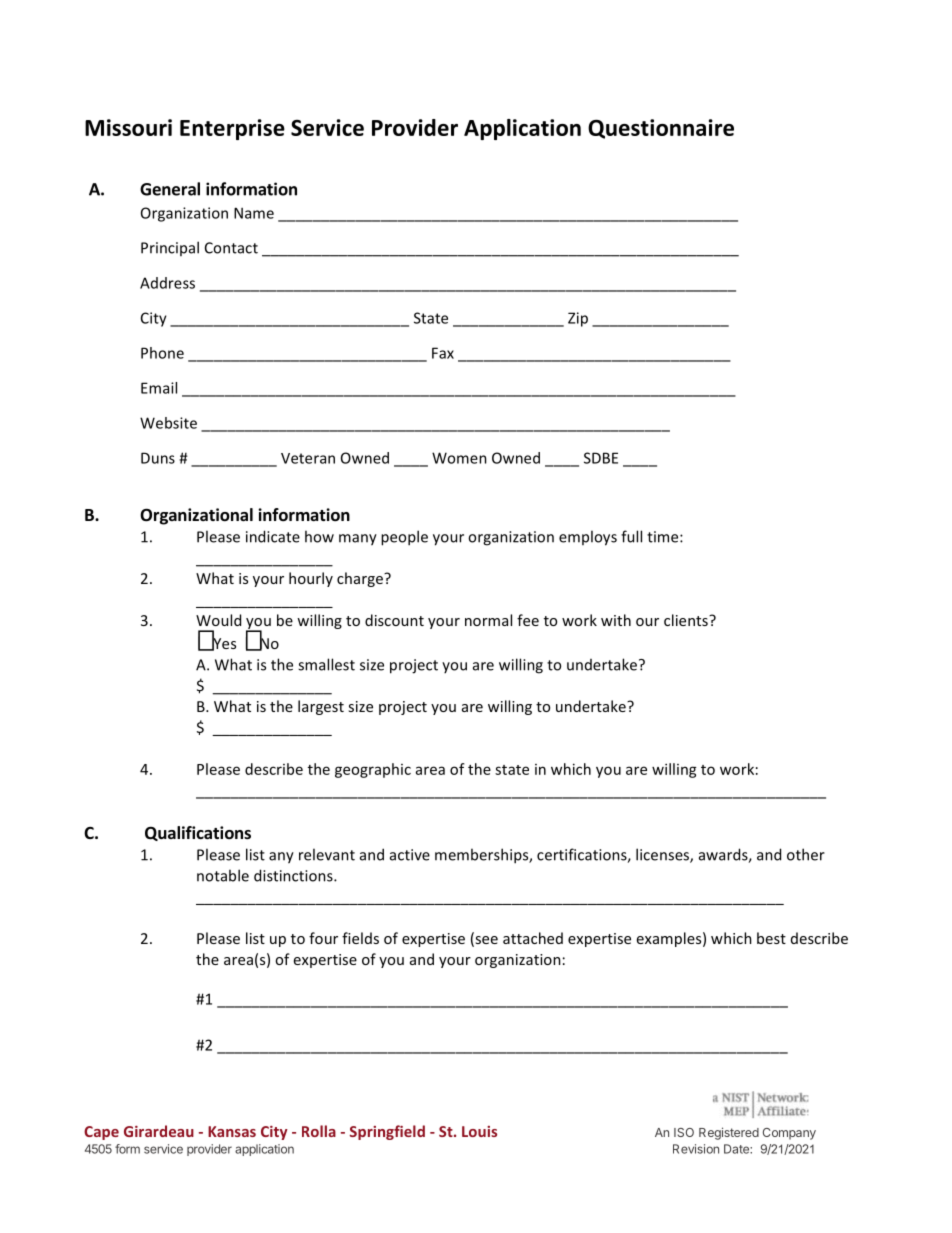  What do you see at coordinates (661, 129) in the screenshot?
I see `Questionnaire` at bounding box center [661, 129].
